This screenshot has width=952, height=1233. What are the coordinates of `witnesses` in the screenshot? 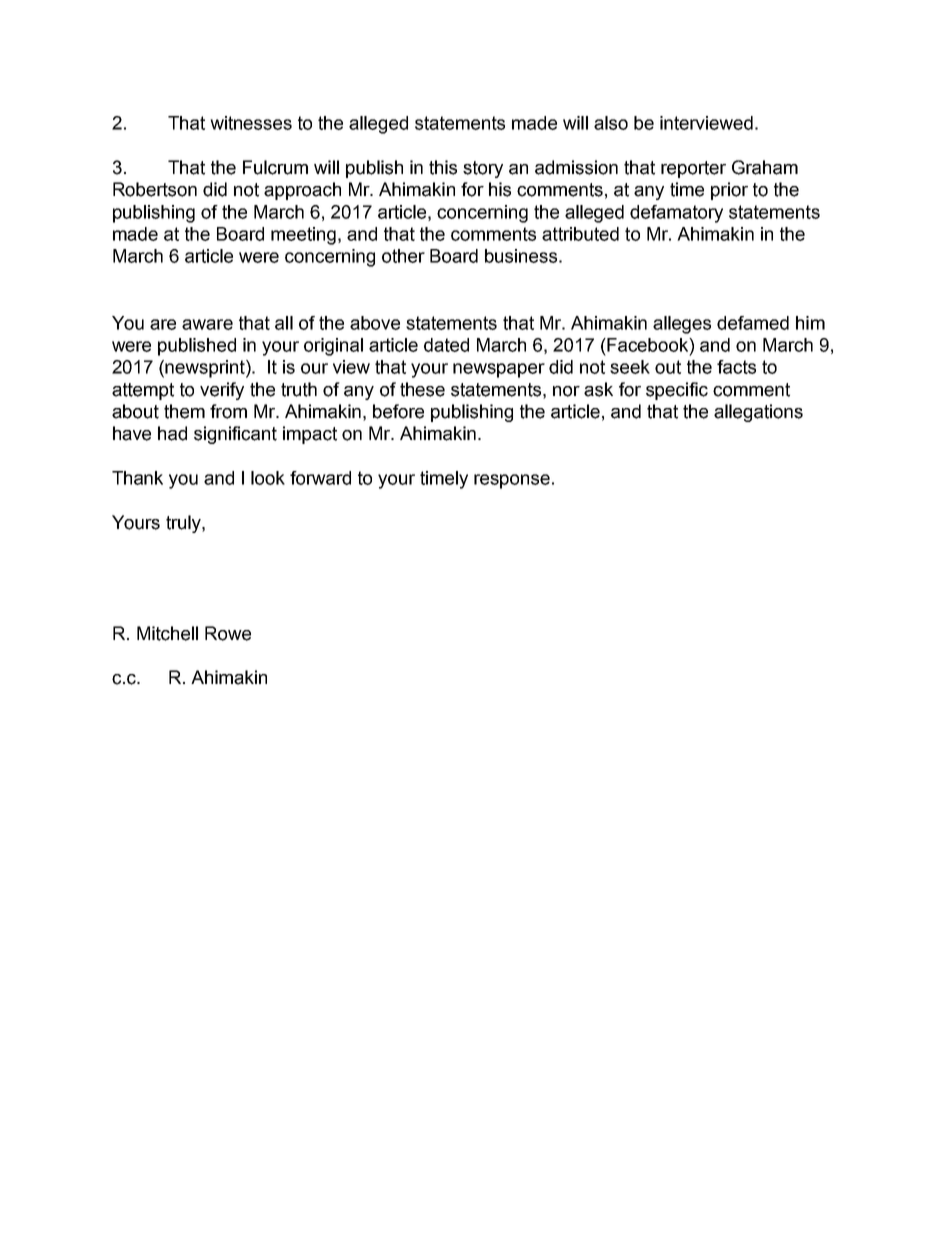 It's located at (251, 123).
